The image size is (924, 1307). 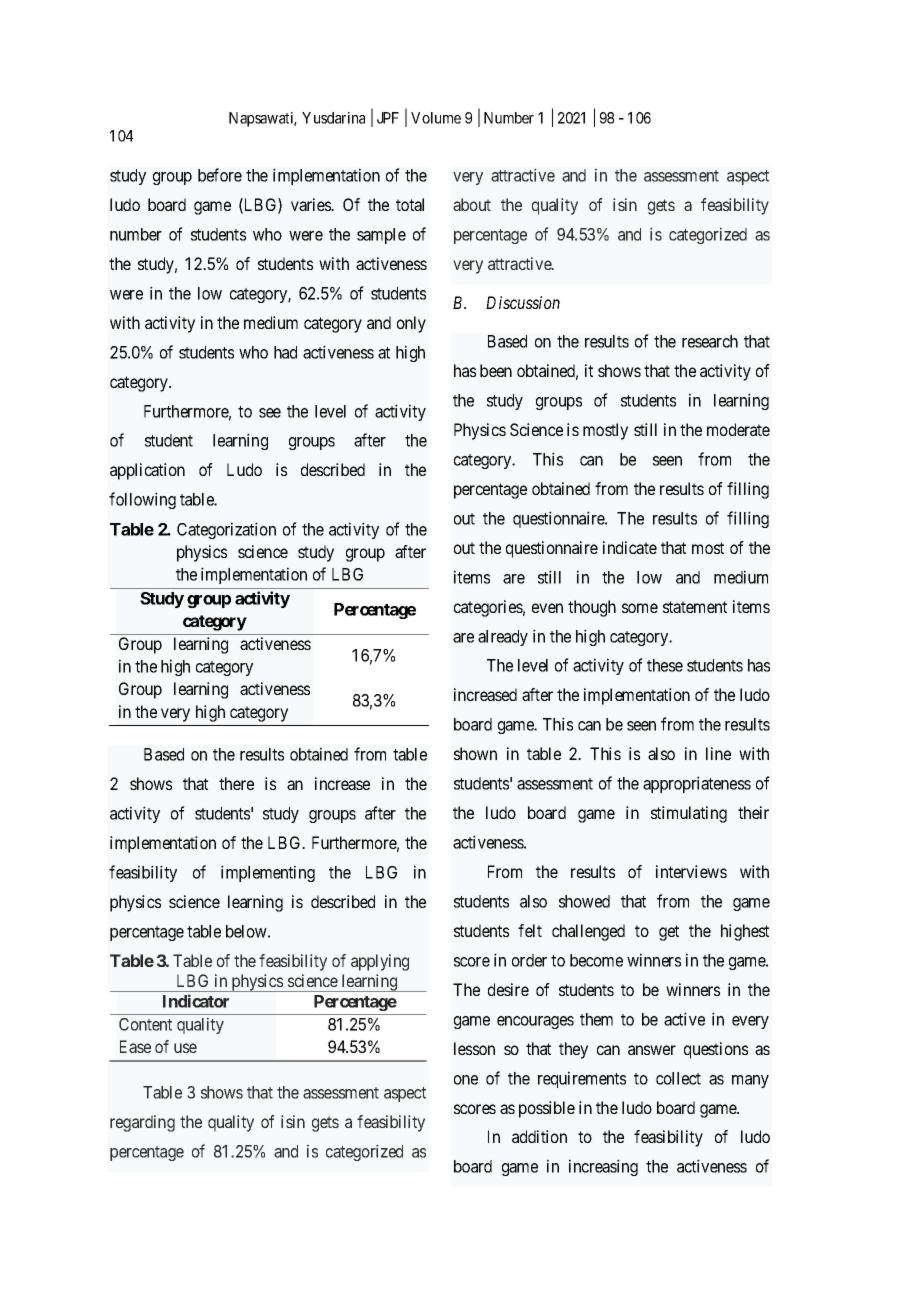 I want to click on before, so click(x=220, y=175).
